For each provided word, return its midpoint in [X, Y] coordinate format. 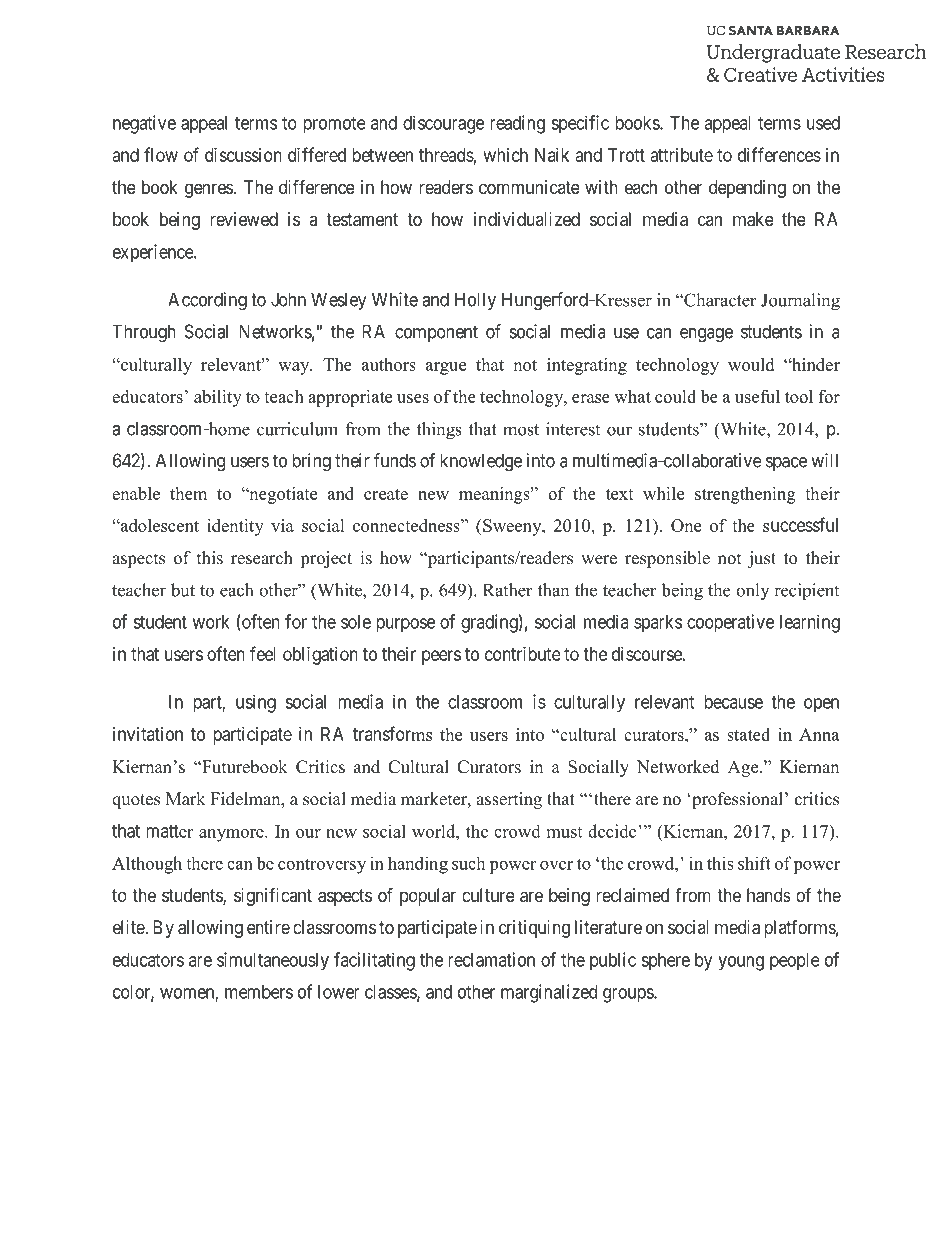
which [506, 155]
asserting [509, 800]
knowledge [481, 462]
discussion [243, 155]
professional [736, 800]
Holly [475, 301]
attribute [682, 155]
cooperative [730, 623]
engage [706, 335]
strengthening [745, 495]
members [259, 992]
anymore [232, 835]
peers [441, 657]
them [188, 493]
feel [263, 653]
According [207, 301]
